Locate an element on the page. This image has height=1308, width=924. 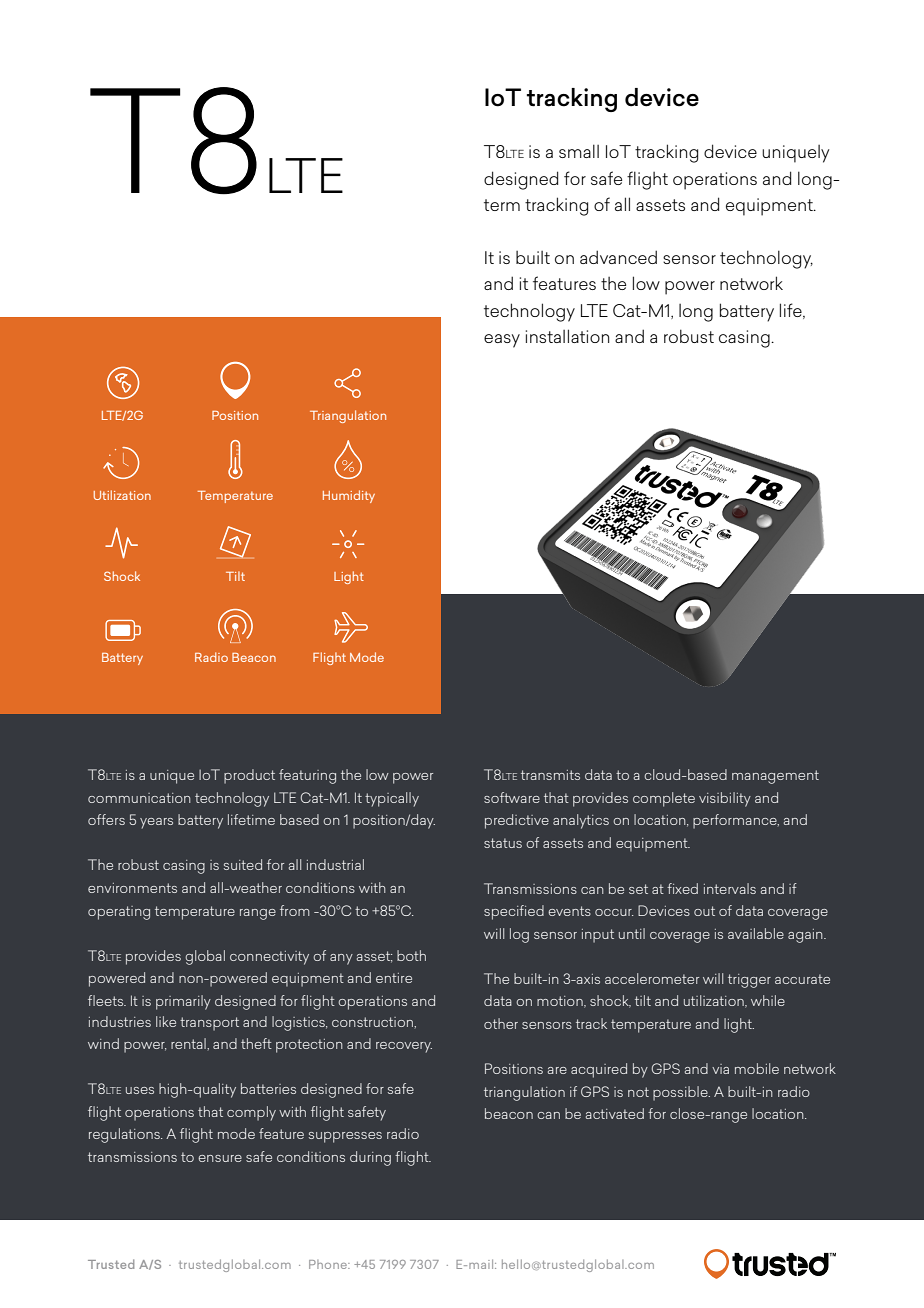
both is located at coordinates (411, 955).
